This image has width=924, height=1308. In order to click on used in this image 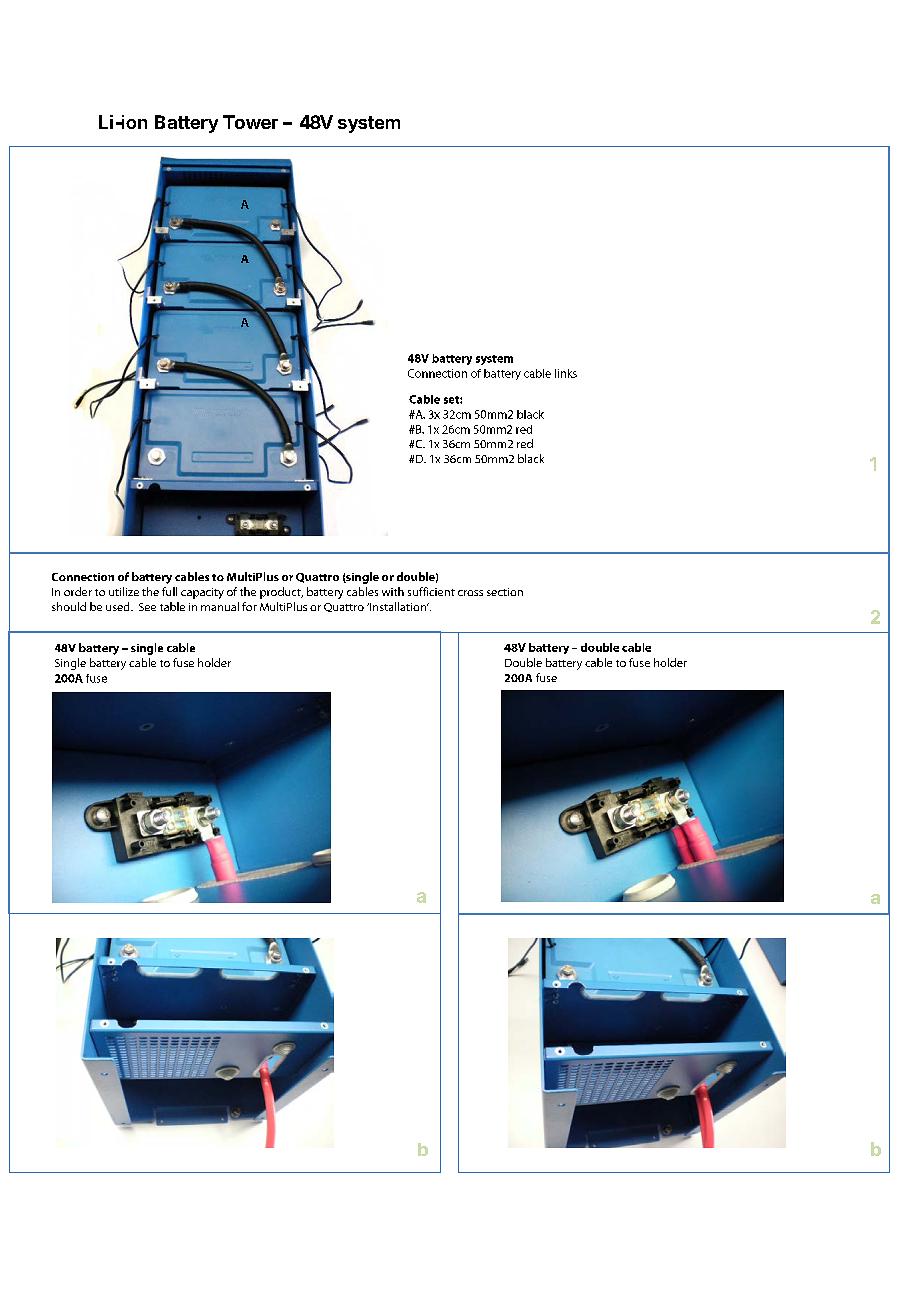, I will do `click(119, 606)`.
